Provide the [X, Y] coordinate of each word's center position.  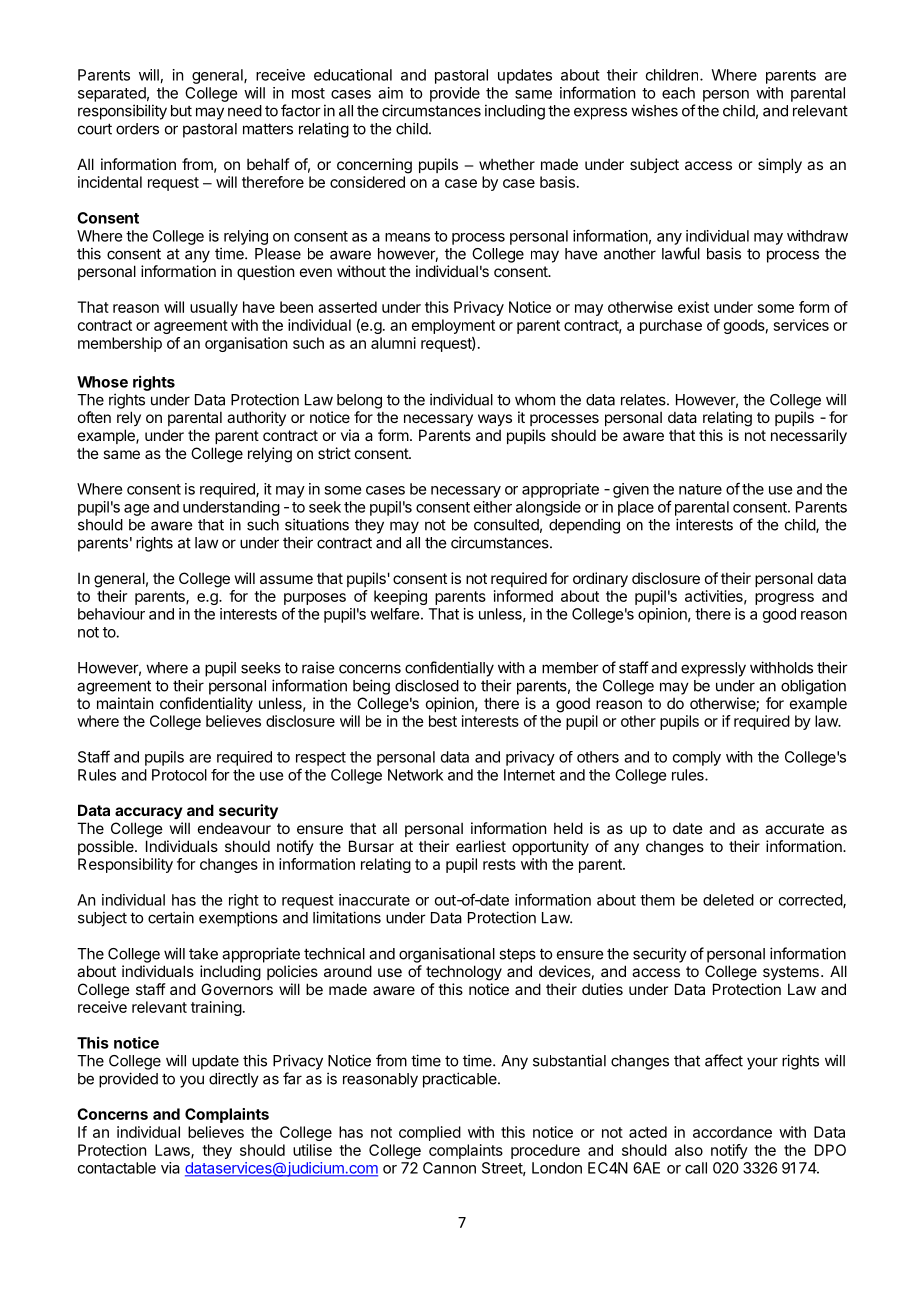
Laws [173, 1151]
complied [430, 1133]
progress [784, 599]
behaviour [111, 614]
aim [390, 93]
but [181, 111]
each [678, 93]
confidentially [449, 669]
